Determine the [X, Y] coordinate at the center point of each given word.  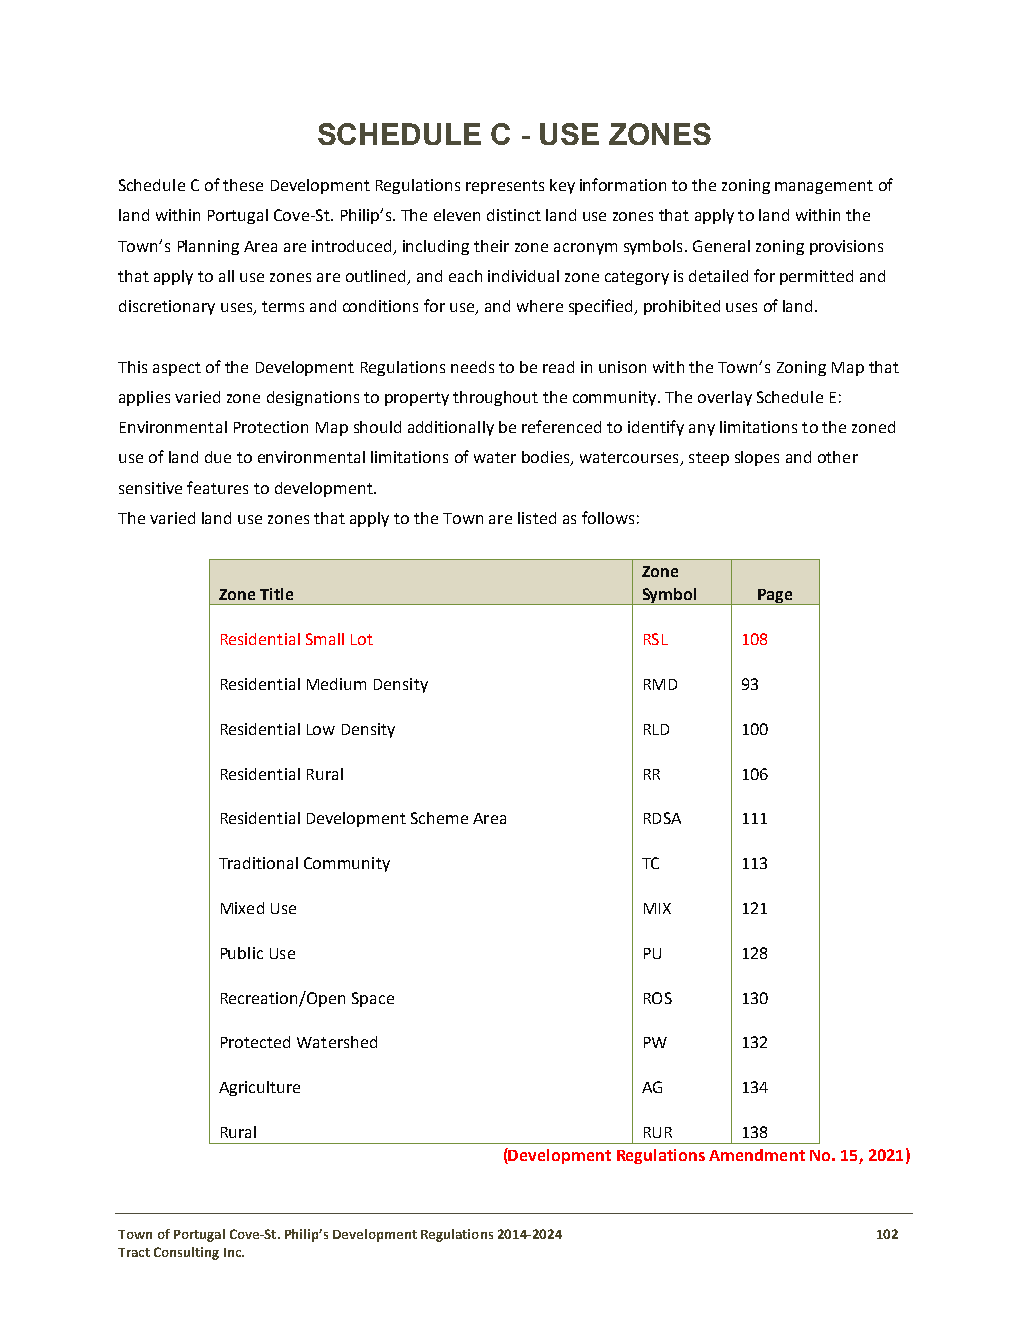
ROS [658, 998]
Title [276, 594]
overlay [725, 398]
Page [775, 597]
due [218, 457]
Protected [255, 1042]
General [721, 246]
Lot [362, 639]
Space [373, 999]
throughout [495, 398]
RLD [656, 729]
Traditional [258, 863]
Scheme [439, 818]
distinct [514, 215]
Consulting [186, 1253]
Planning [208, 247]
